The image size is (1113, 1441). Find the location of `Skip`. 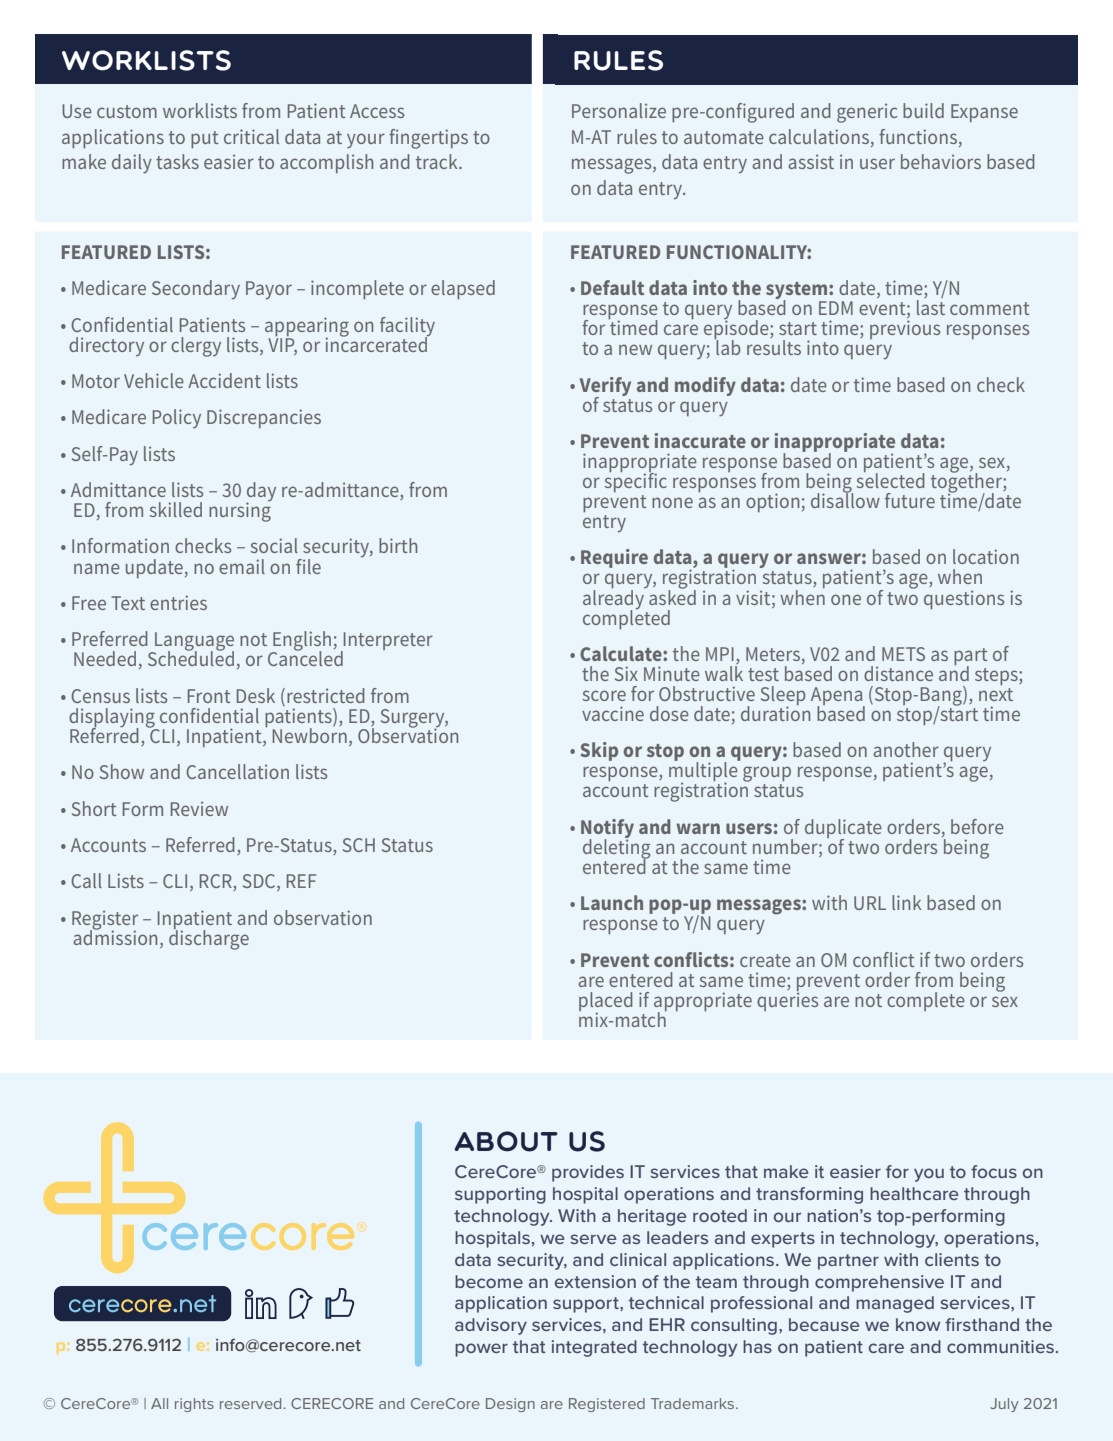

Skip is located at coordinates (599, 751).
